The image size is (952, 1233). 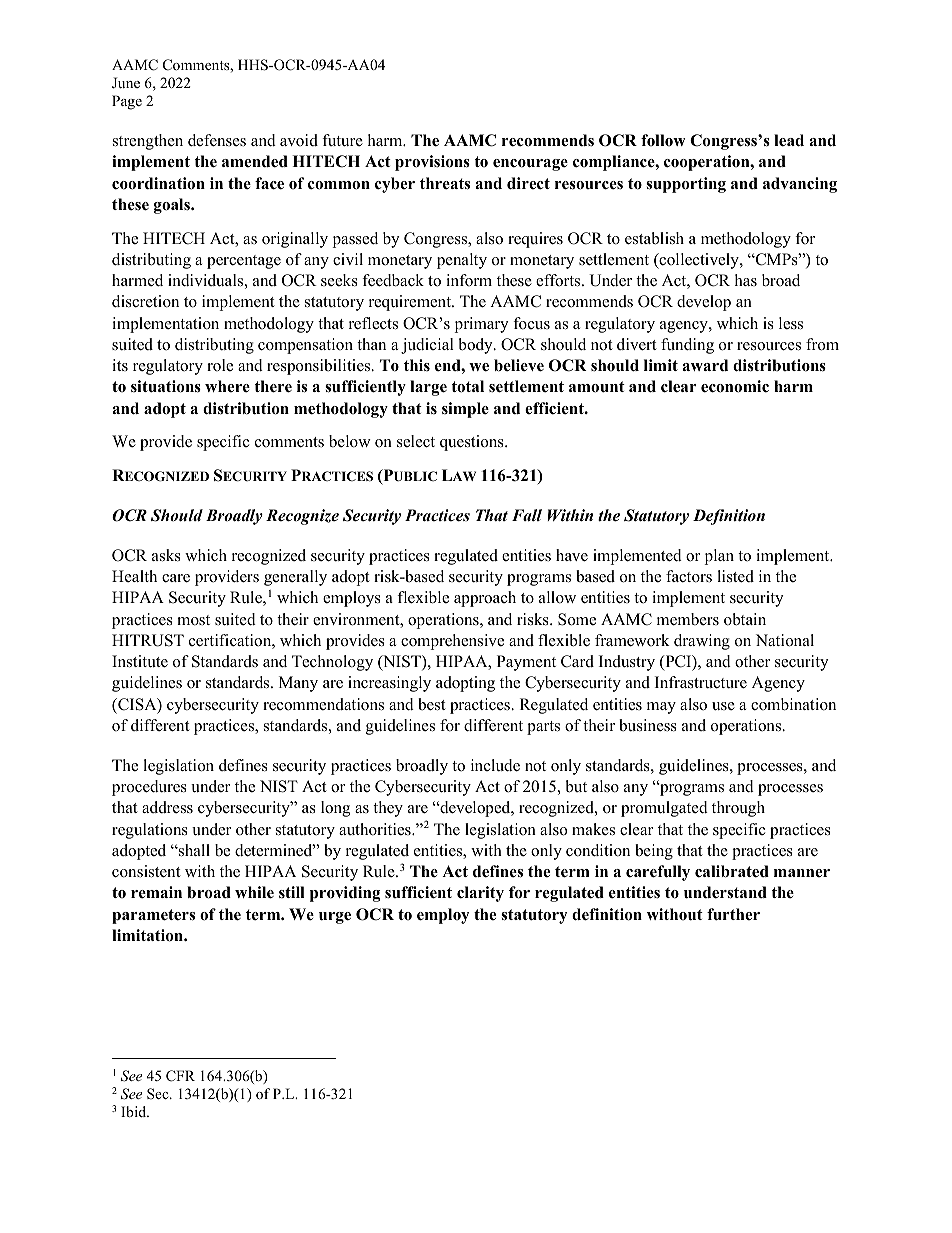 I want to click on provisions, so click(x=432, y=163).
